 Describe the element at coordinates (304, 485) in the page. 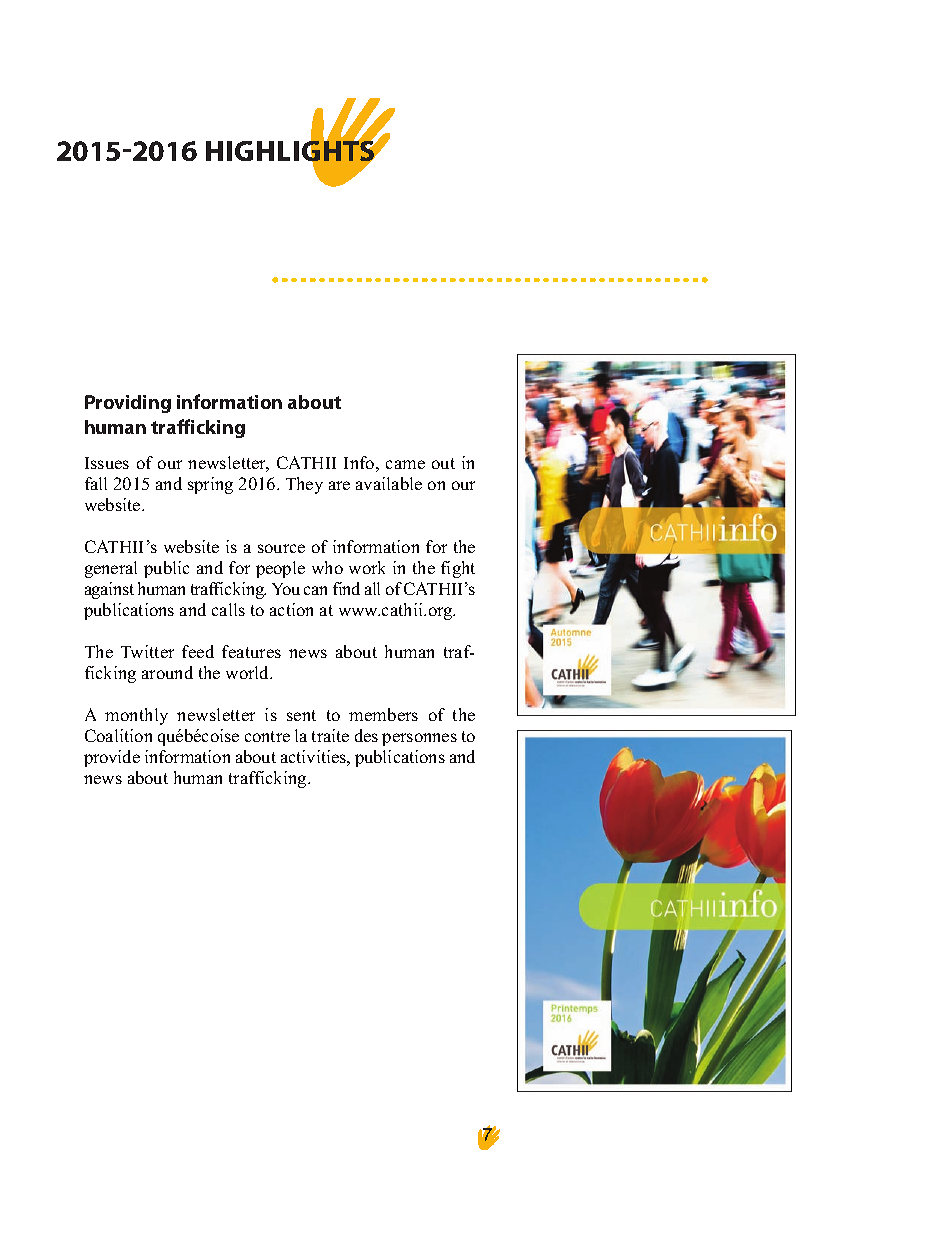

I see `They` at that location.
